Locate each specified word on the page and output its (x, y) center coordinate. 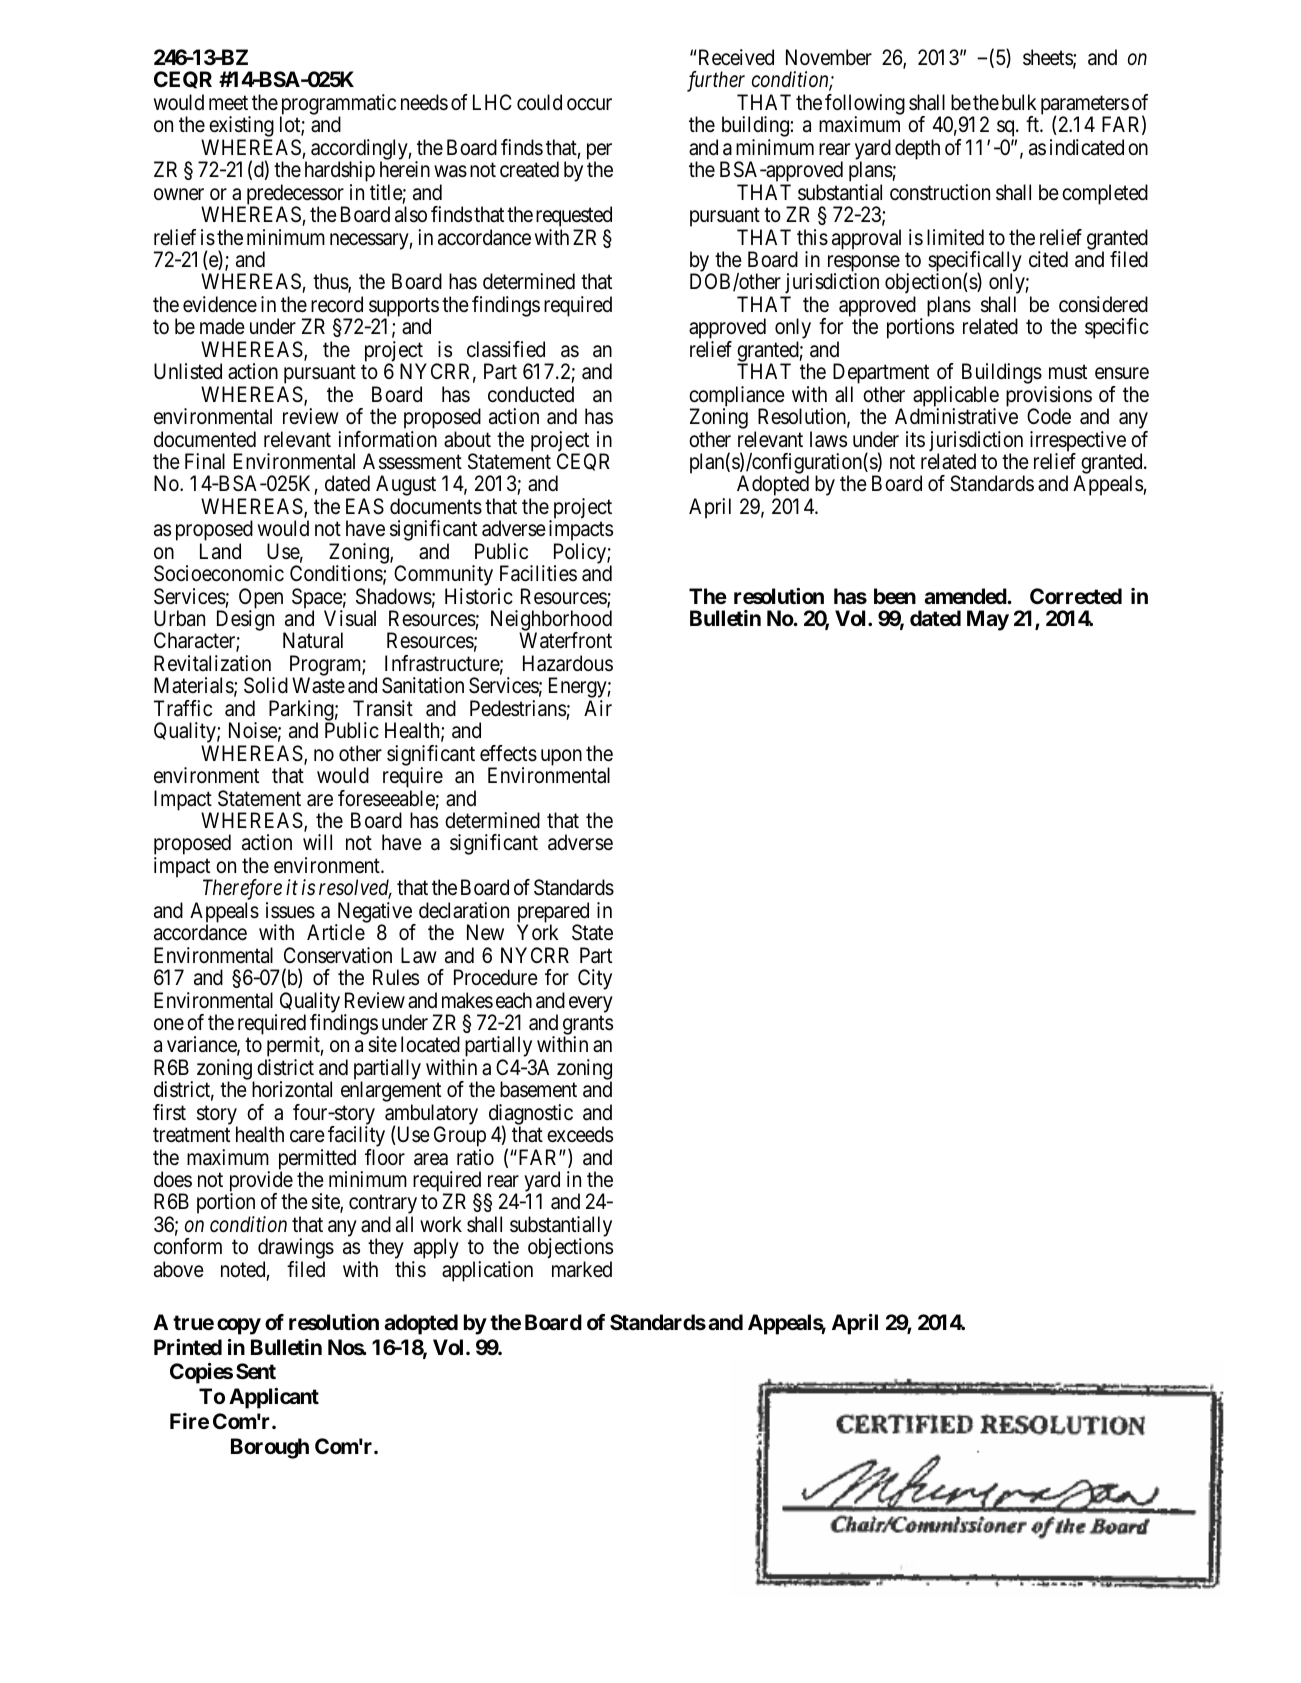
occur (589, 104)
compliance (737, 397)
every (591, 1004)
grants (588, 1027)
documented (205, 439)
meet (228, 103)
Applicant (274, 1398)
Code (1049, 416)
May (988, 620)
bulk (1019, 102)
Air (598, 708)
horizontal (292, 1089)
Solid (266, 685)
